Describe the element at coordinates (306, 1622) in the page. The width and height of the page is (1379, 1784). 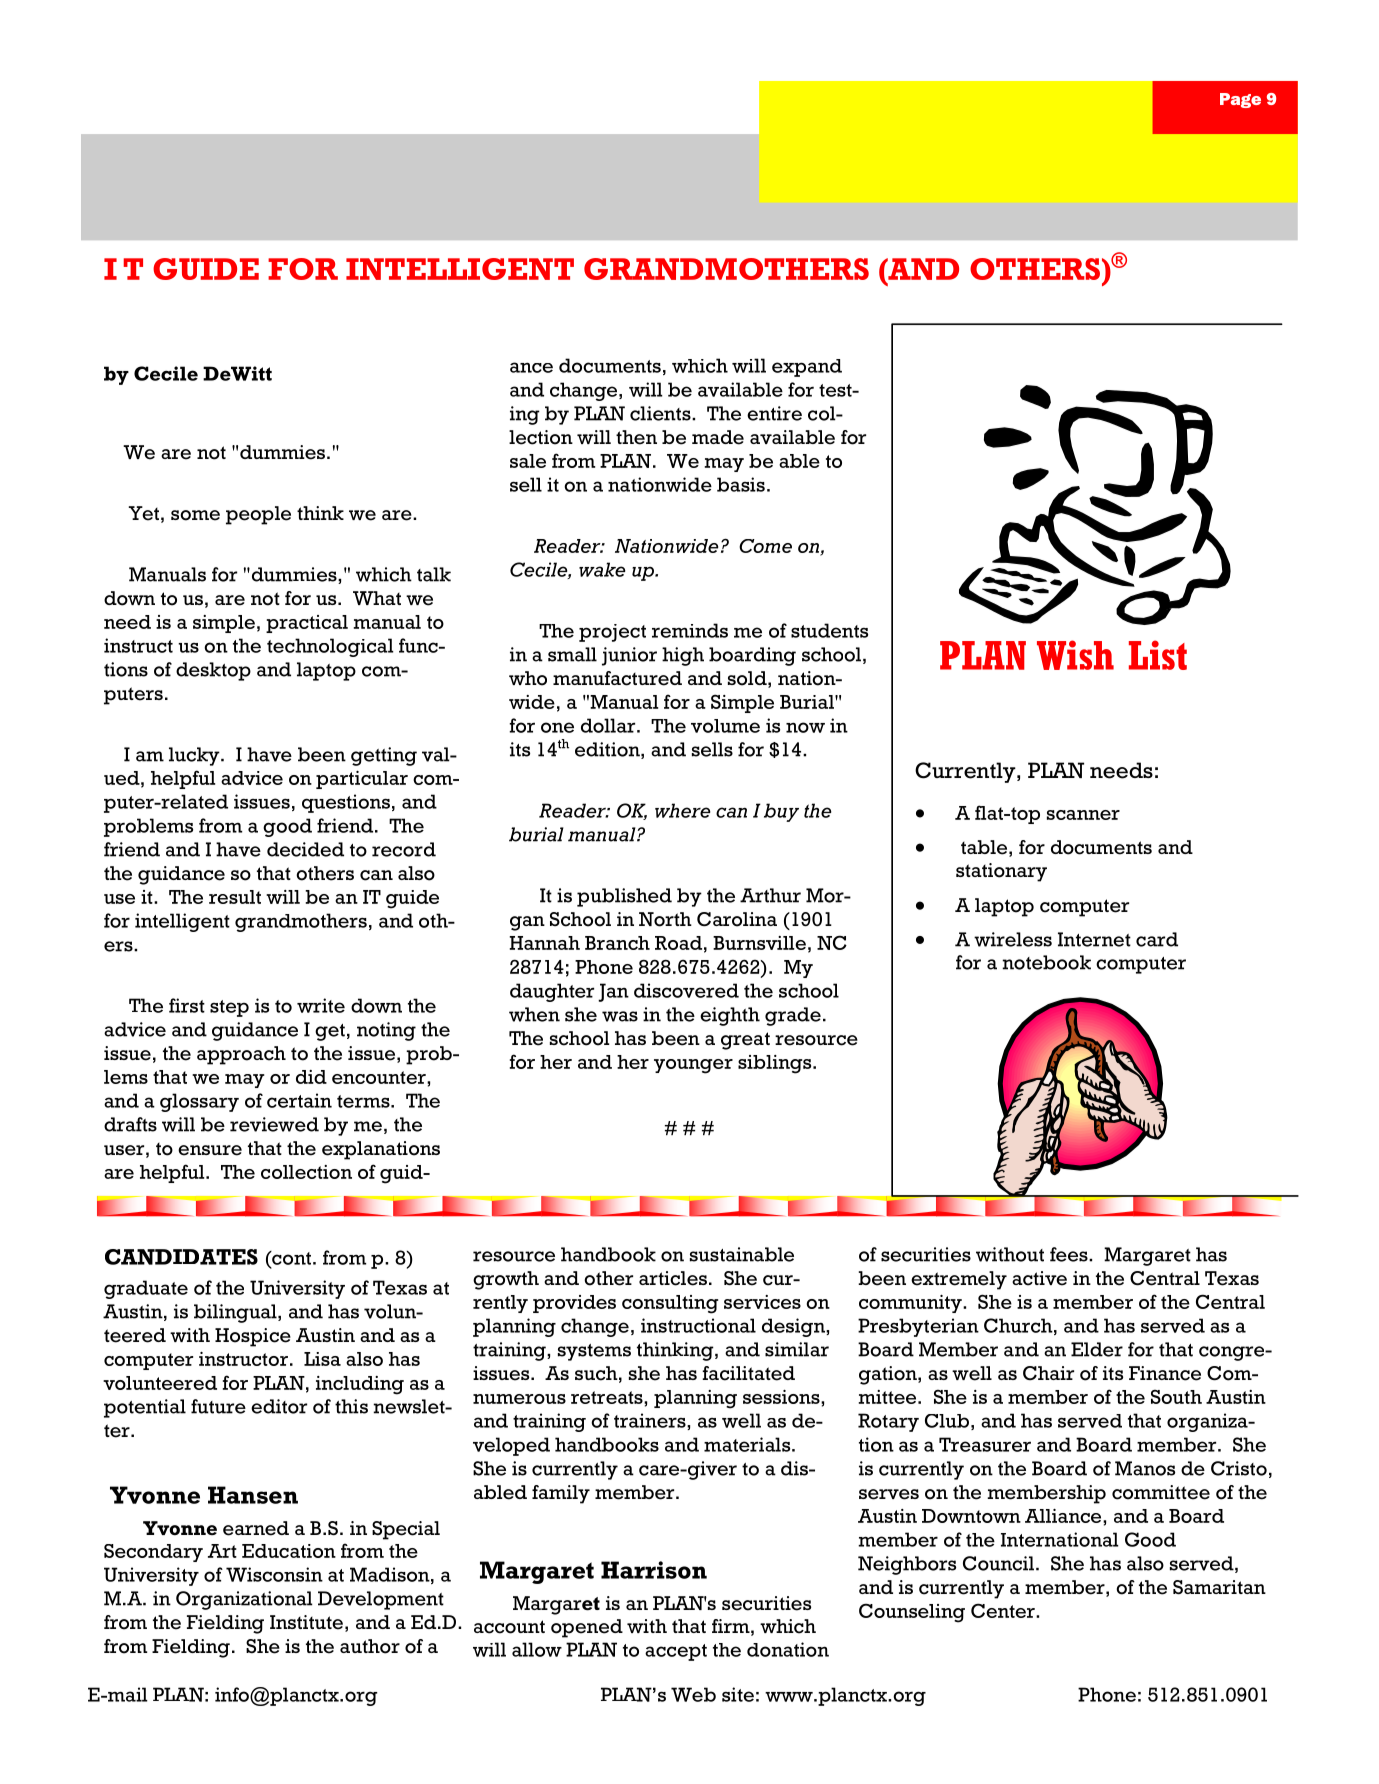
I see `Institute` at that location.
